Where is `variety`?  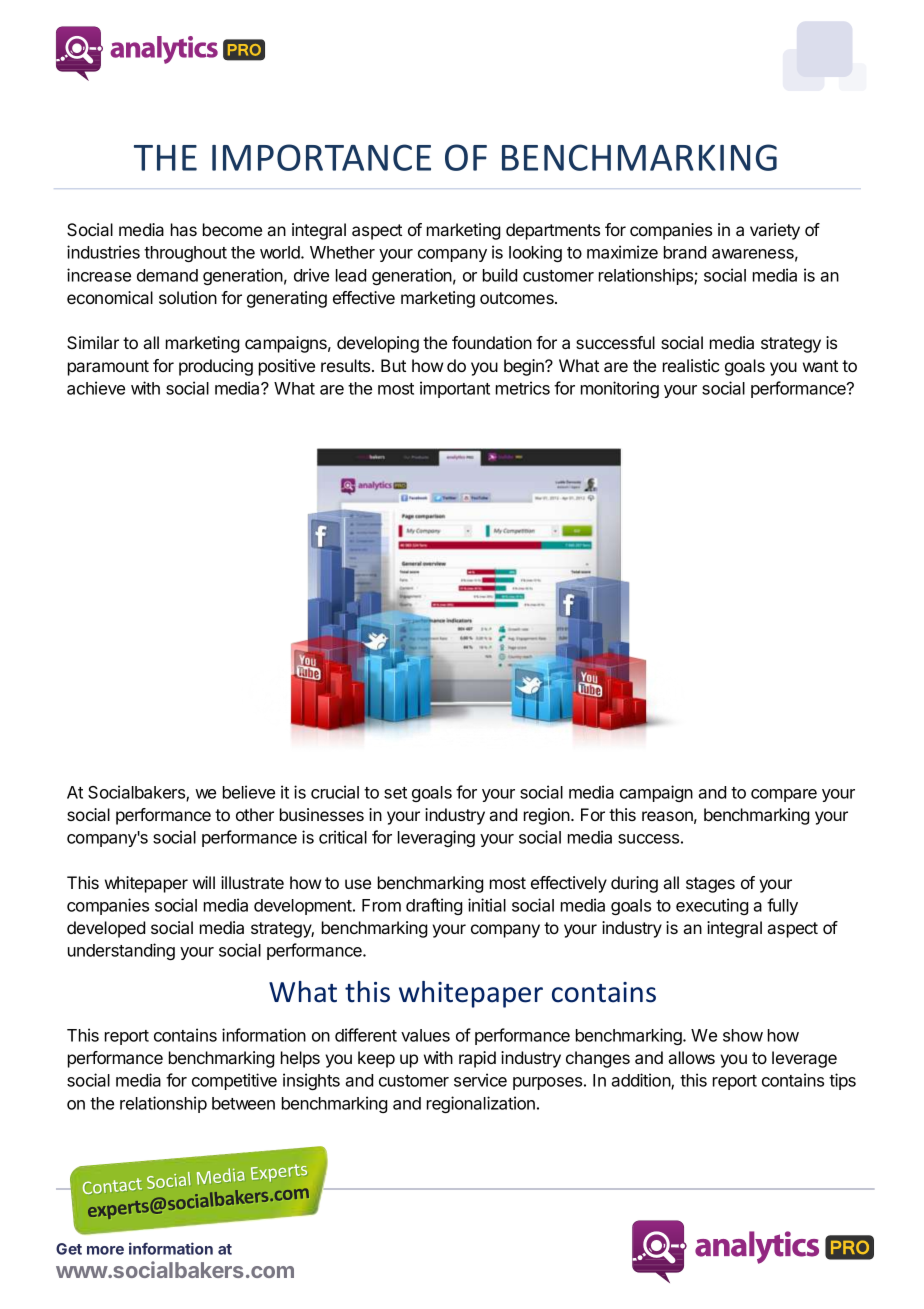 variety is located at coordinates (775, 231).
